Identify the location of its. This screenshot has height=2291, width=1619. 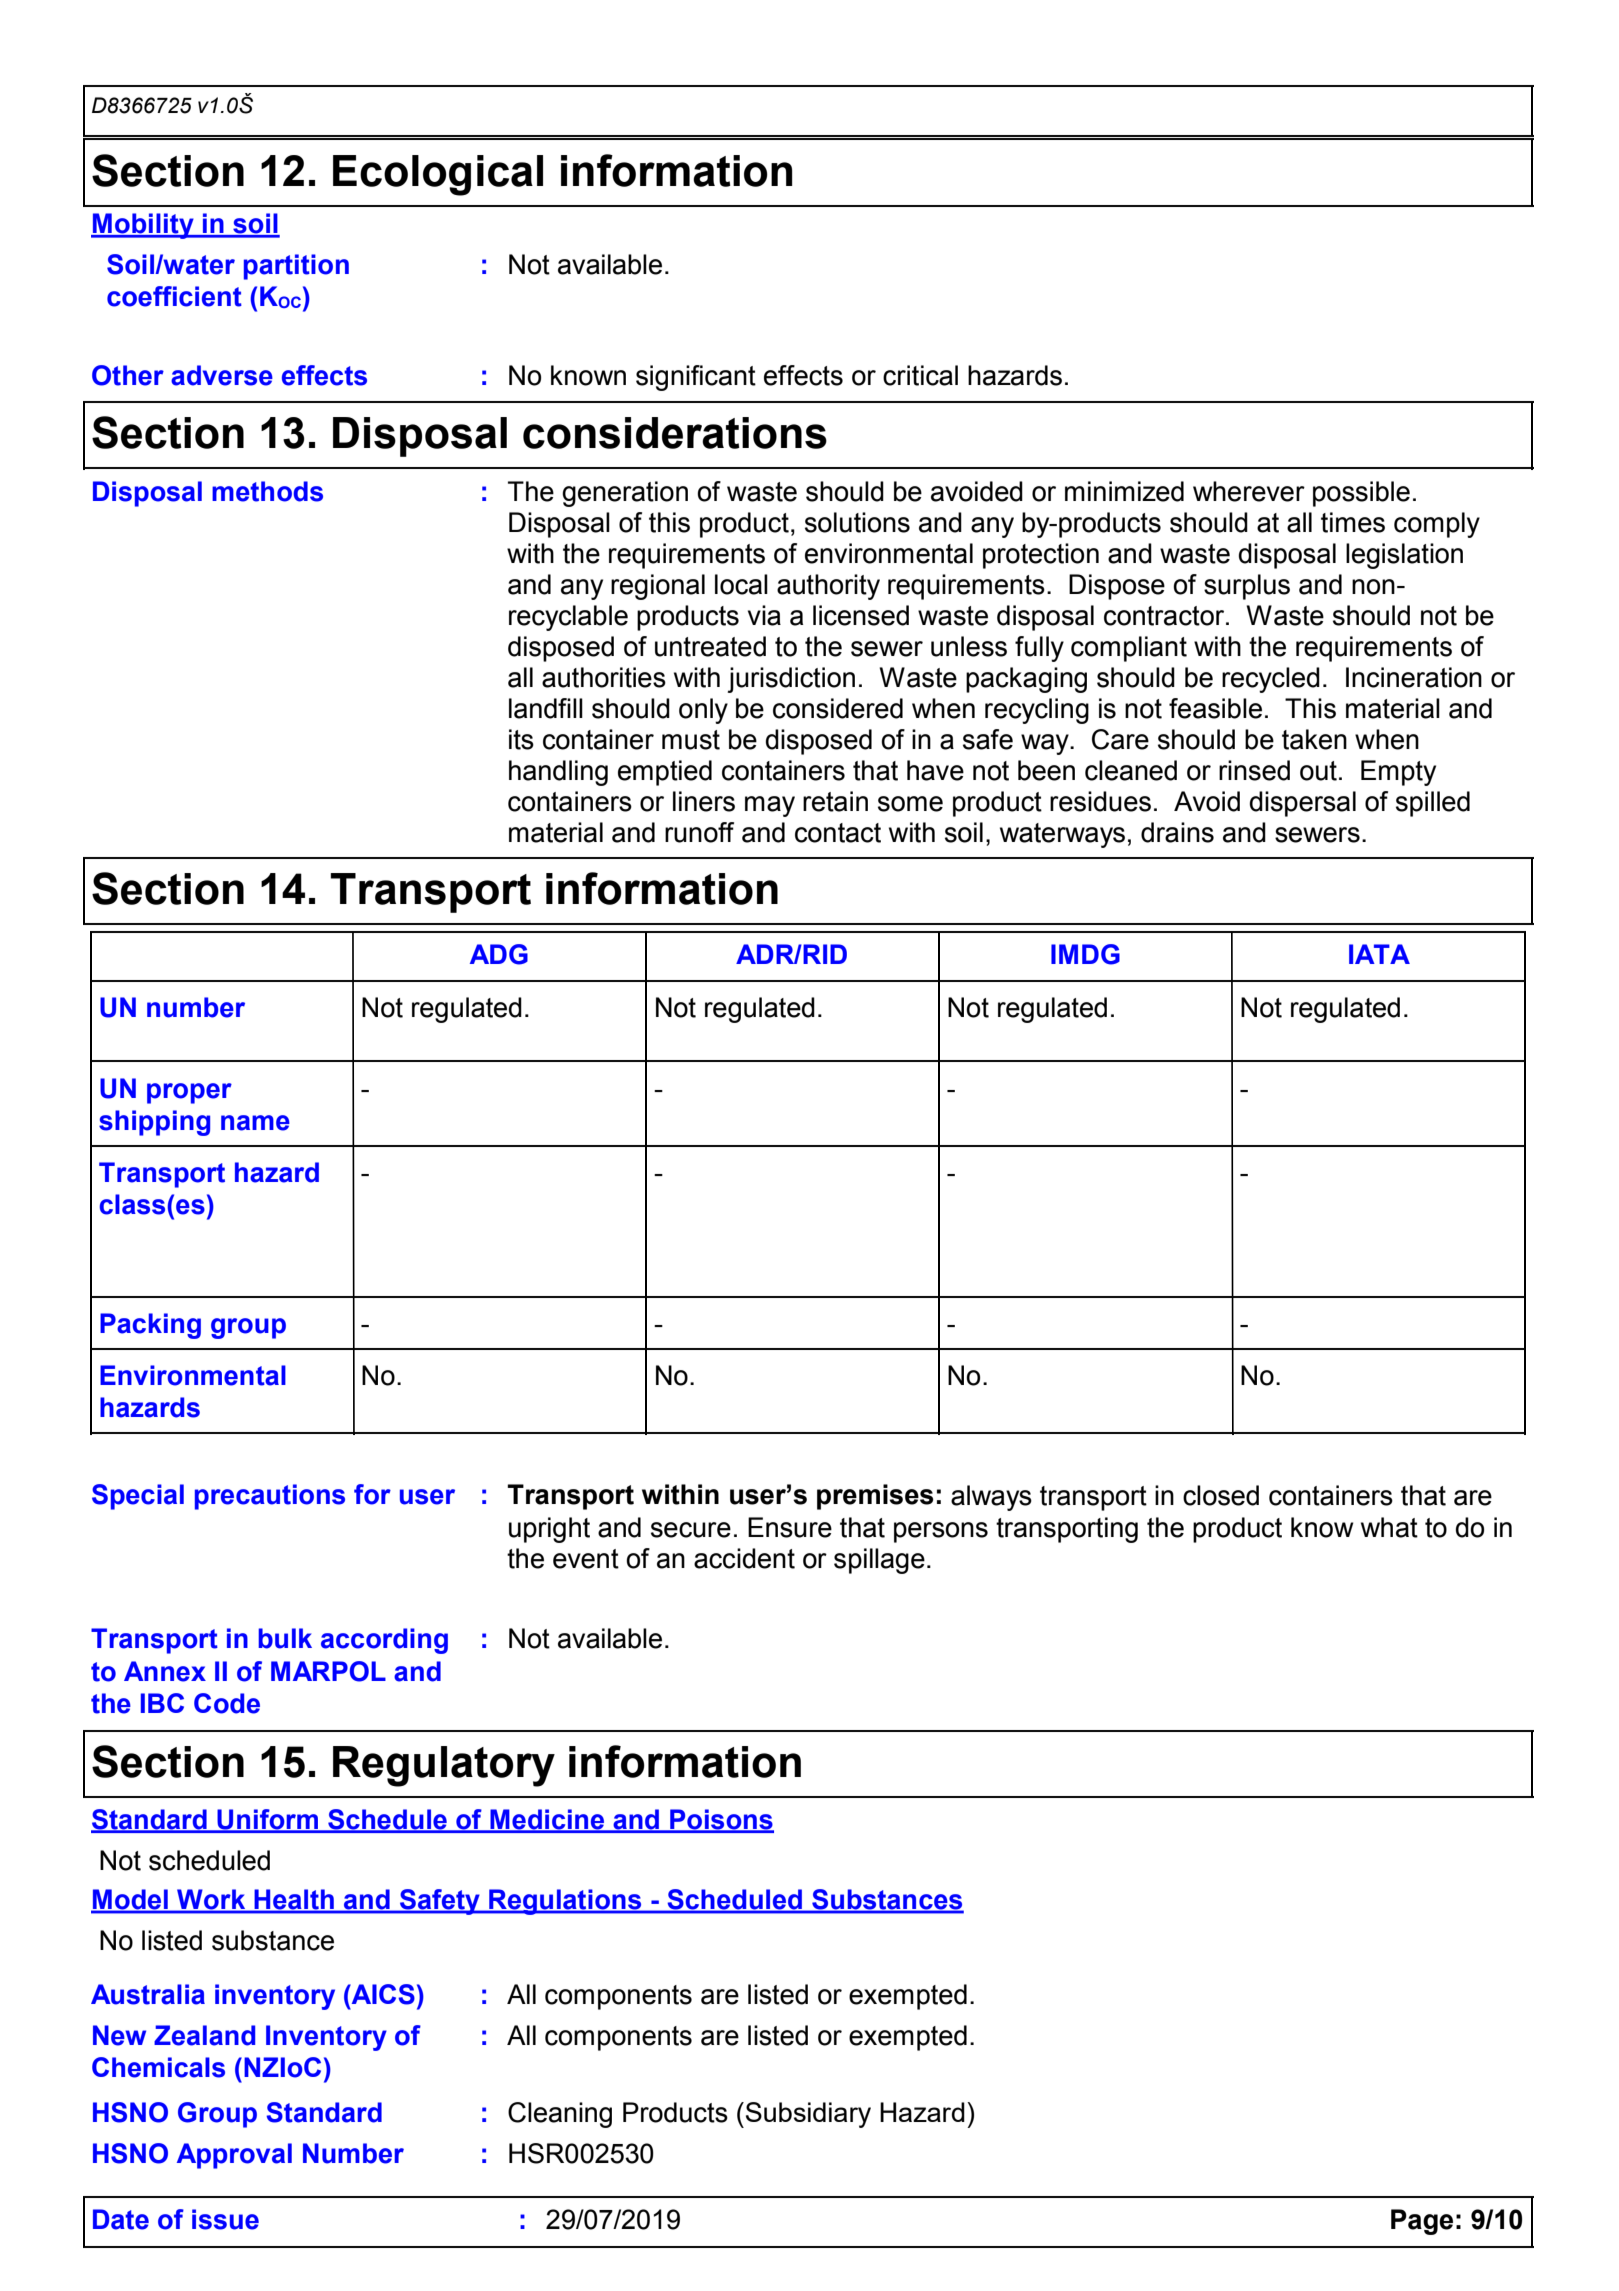
(521, 739).
